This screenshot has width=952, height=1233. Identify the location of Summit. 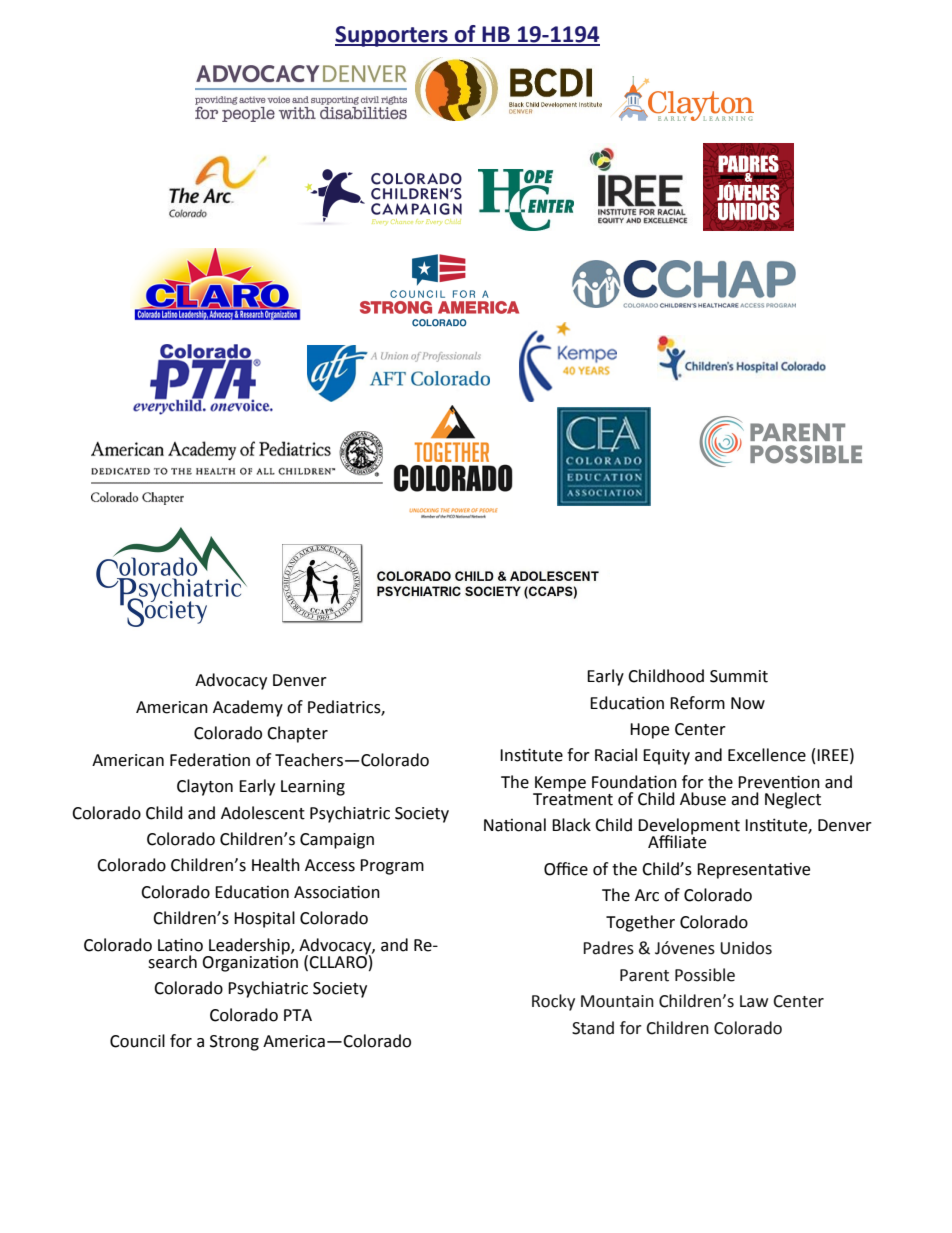
(739, 676).
